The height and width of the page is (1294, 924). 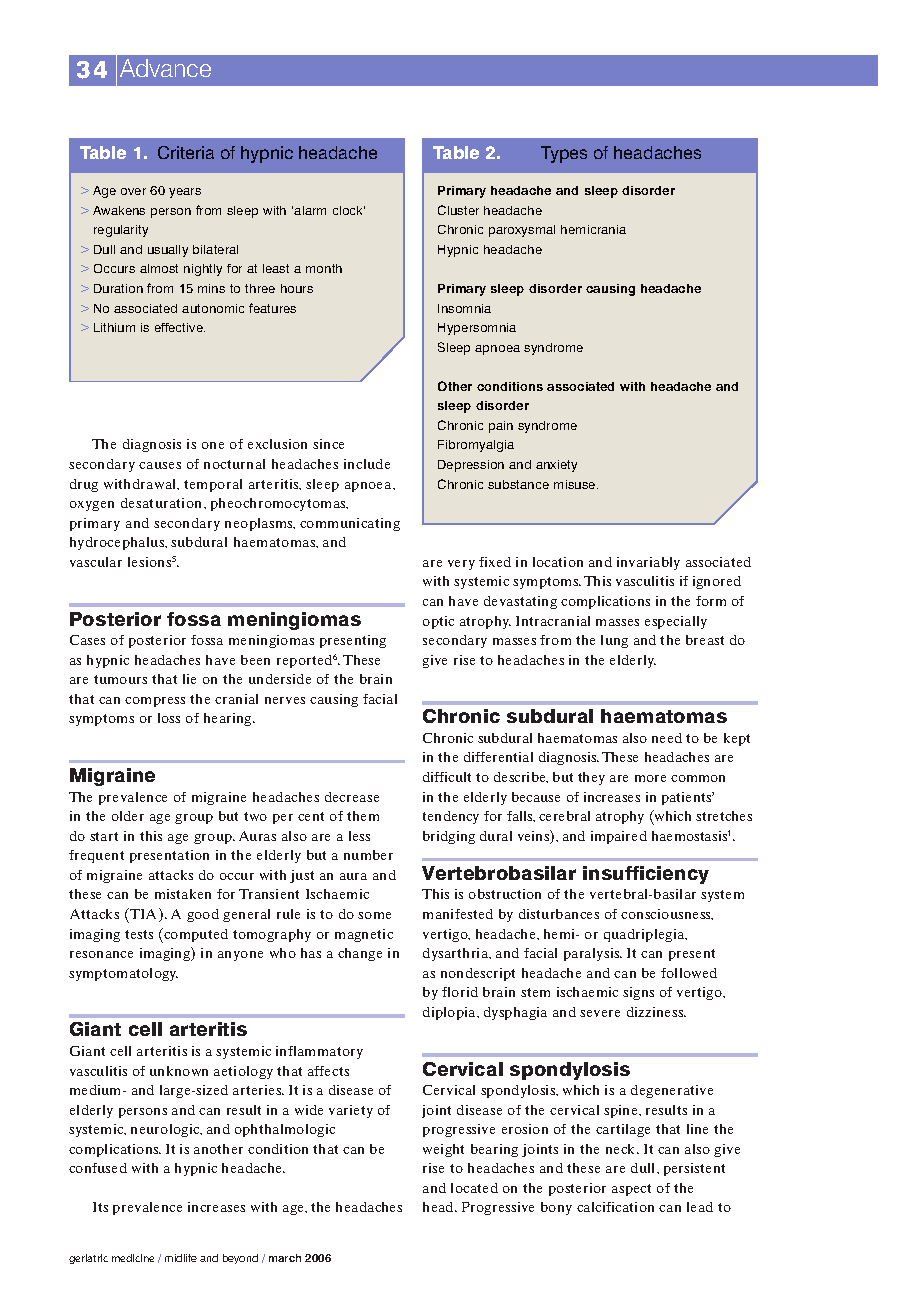 I want to click on Hypersomnia, so click(x=477, y=329).
